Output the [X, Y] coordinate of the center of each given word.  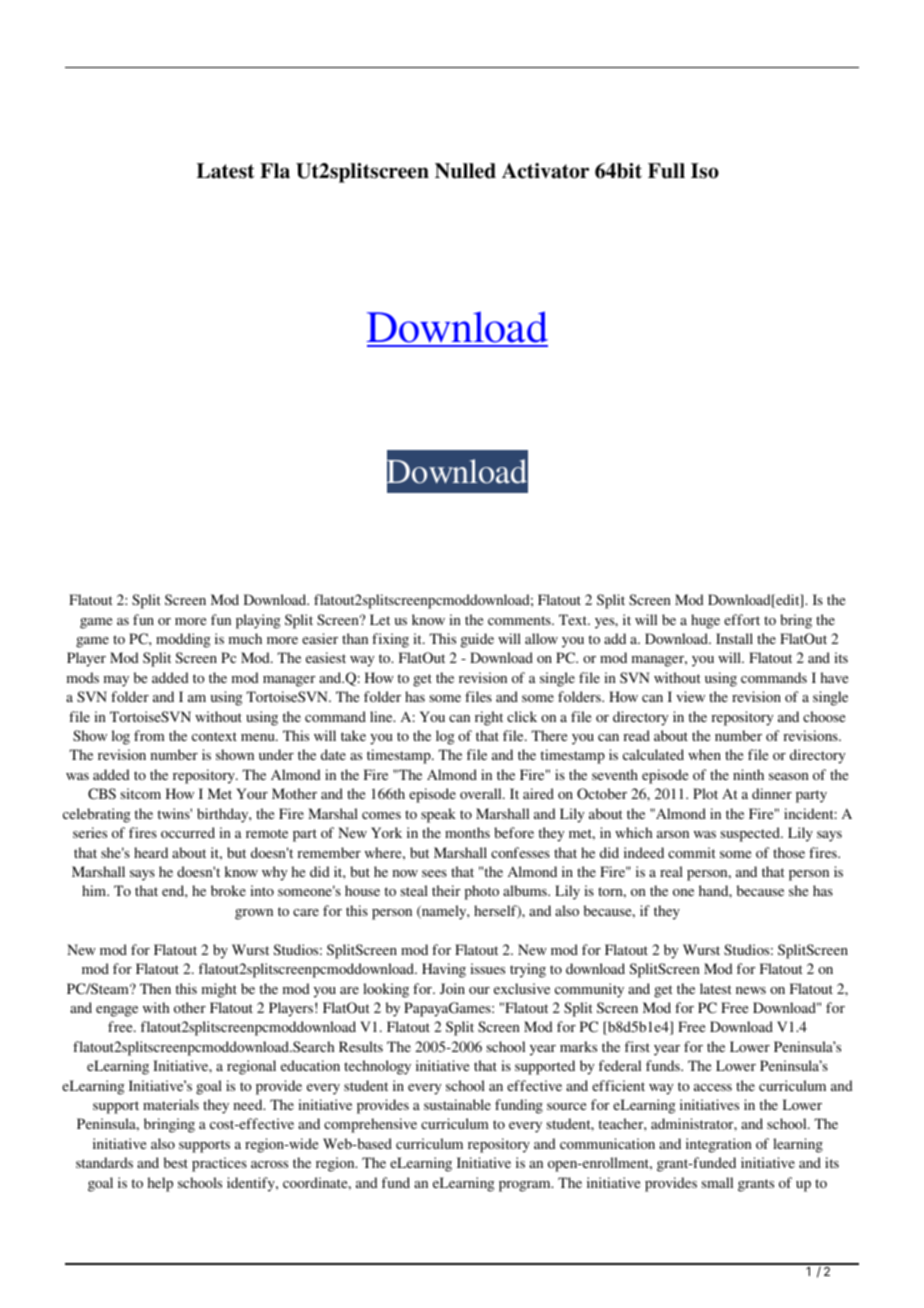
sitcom [141, 793]
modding [183, 640]
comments [520, 620]
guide [477, 640]
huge [705, 621]
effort [742, 619]
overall [482, 793]
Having [444, 970]
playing [258, 621]
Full [666, 171]
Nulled [465, 171]
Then [155, 988]
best [176, 1162]
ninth [748, 774]
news [751, 990]
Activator [545, 171]
